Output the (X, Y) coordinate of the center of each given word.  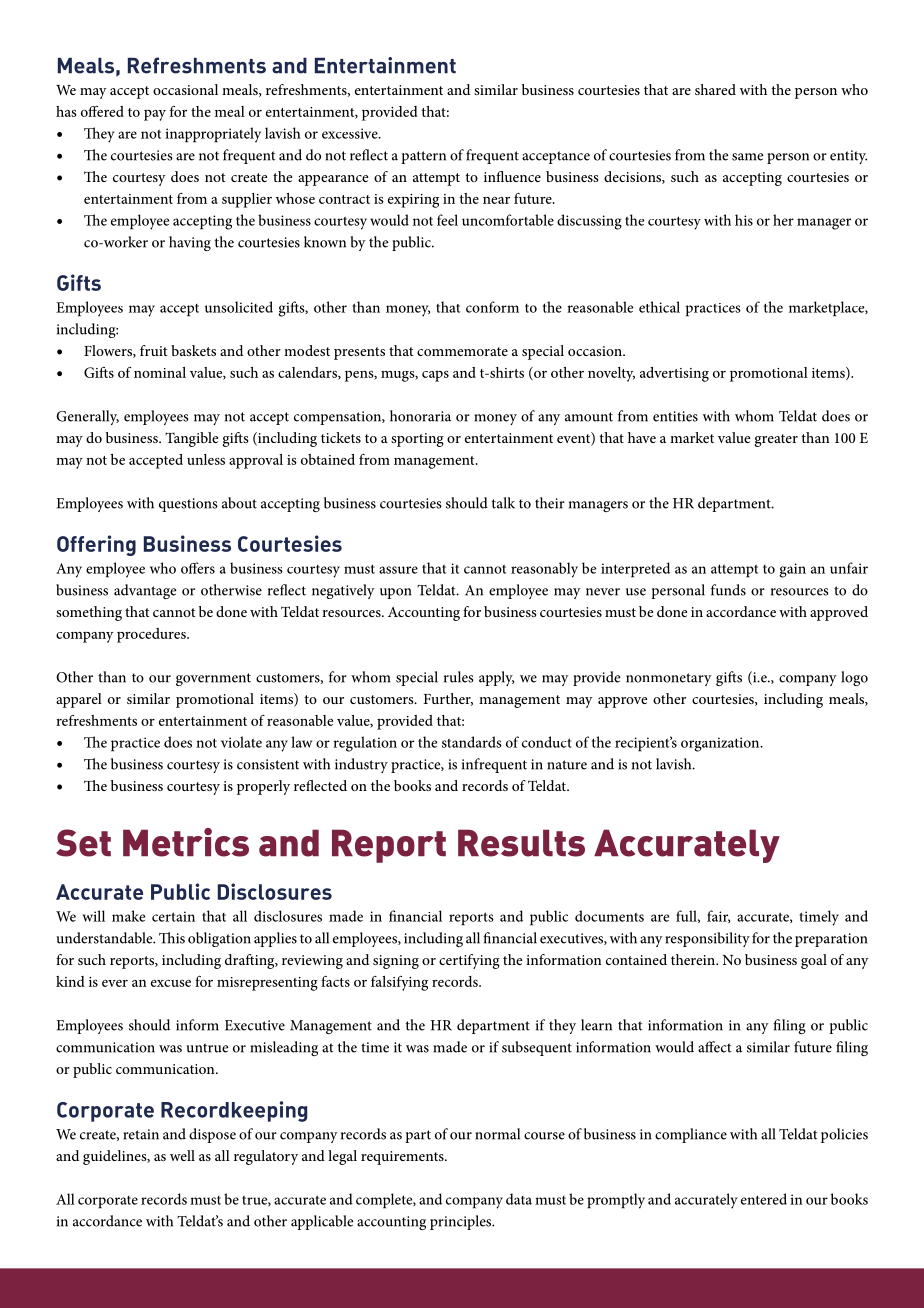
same (748, 157)
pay (155, 115)
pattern (423, 157)
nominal (160, 372)
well (182, 1155)
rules (459, 677)
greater (776, 440)
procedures (152, 635)
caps (435, 376)
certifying (469, 961)
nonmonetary (669, 679)
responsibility (707, 939)
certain (173, 916)
